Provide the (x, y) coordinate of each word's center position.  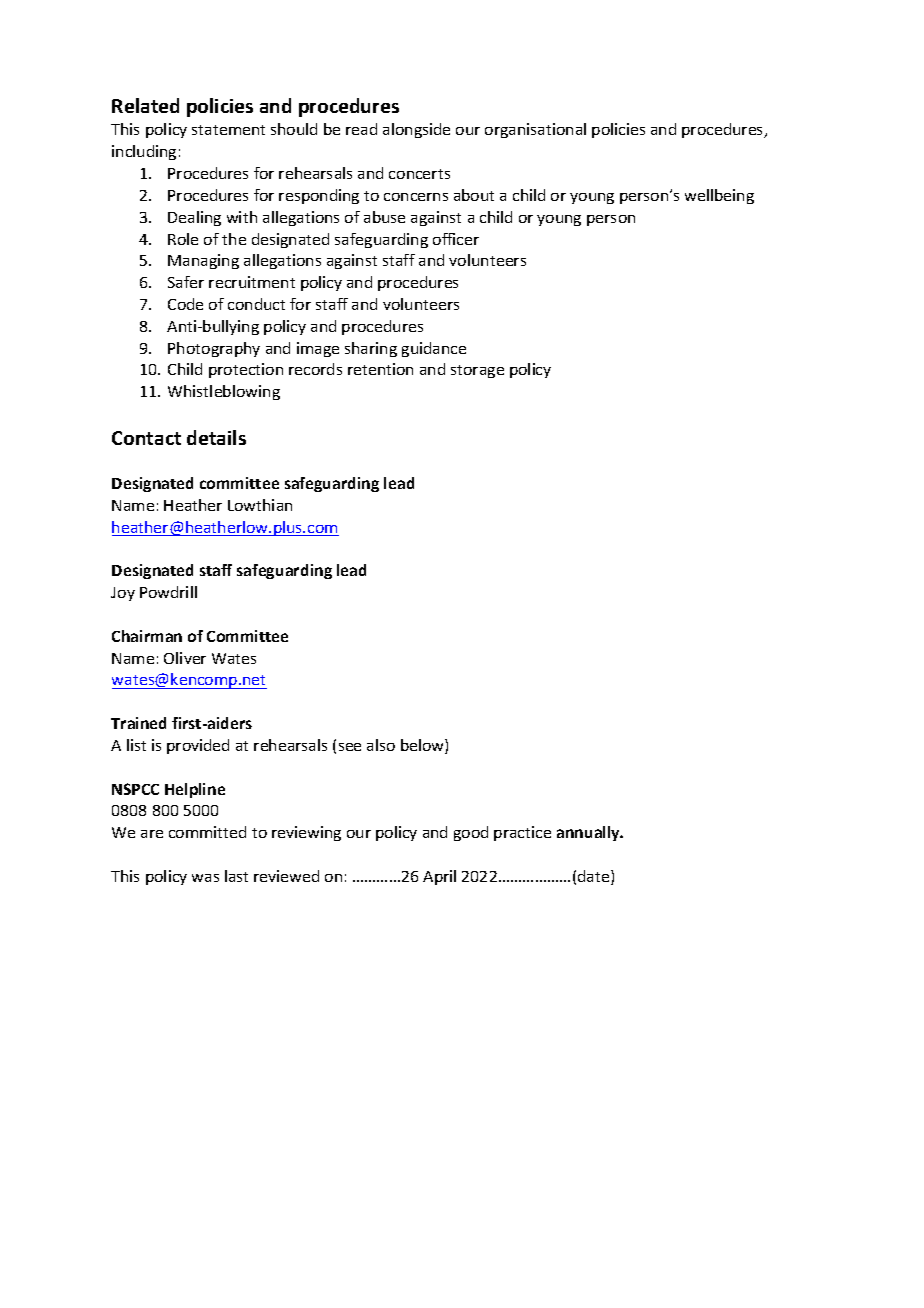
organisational (535, 130)
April (439, 877)
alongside (416, 130)
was (205, 878)
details (216, 437)
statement (228, 130)
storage (477, 371)
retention (380, 369)
